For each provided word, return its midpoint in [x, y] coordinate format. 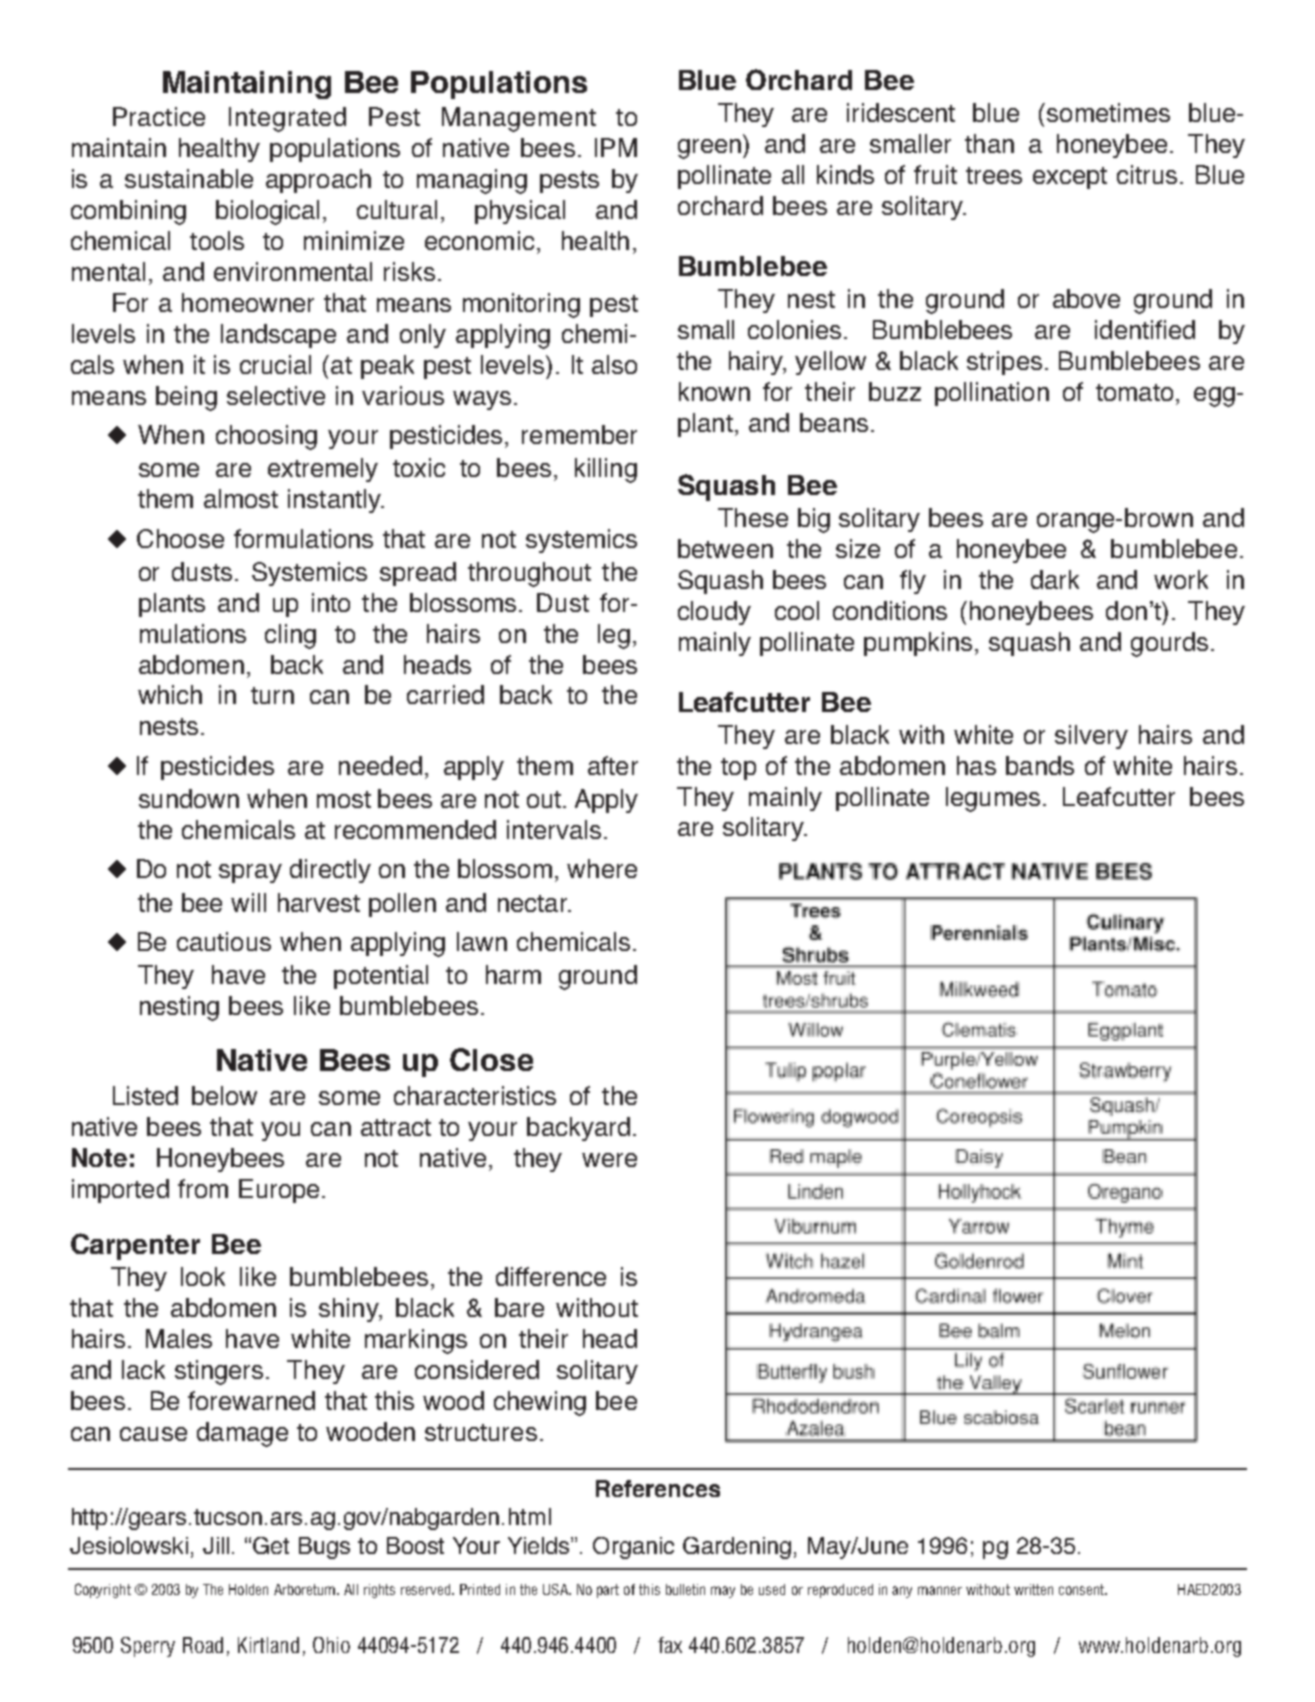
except [1070, 178]
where [602, 868]
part [608, 1591]
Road [203, 1645]
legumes [993, 799]
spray [250, 873]
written [1033, 1589]
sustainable [189, 178]
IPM [616, 147]
